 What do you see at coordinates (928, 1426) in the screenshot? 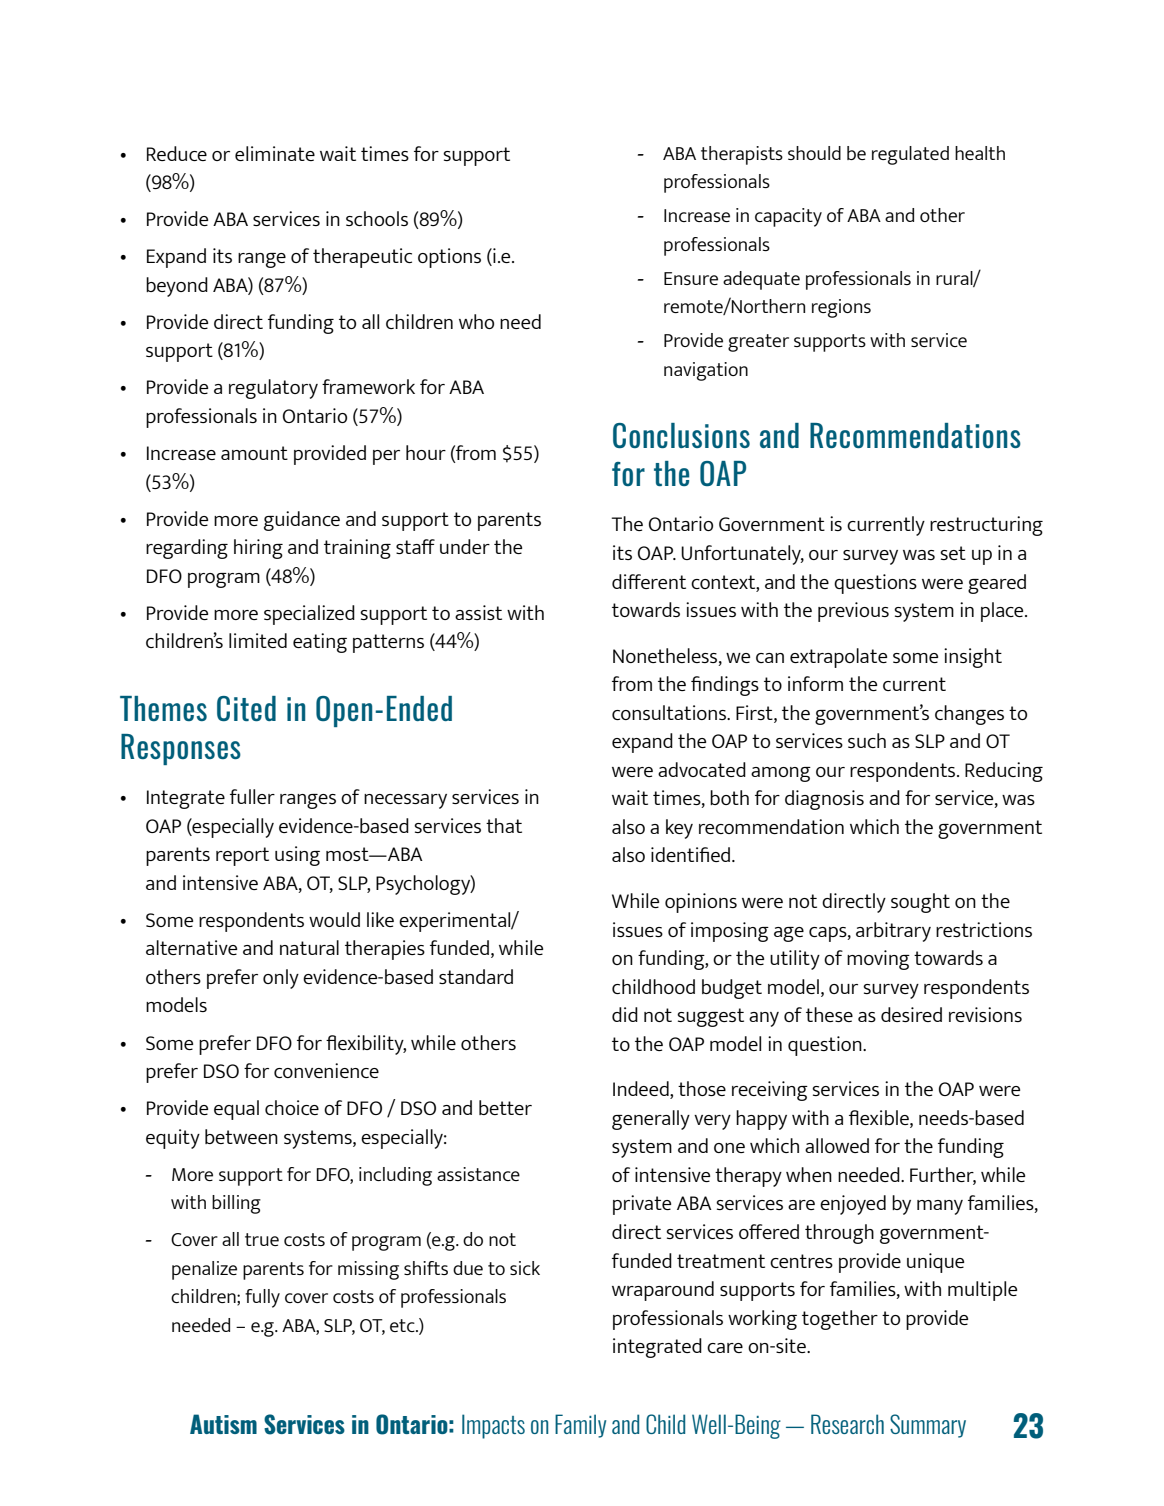
I see `Summary` at bounding box center [928, 1426].
